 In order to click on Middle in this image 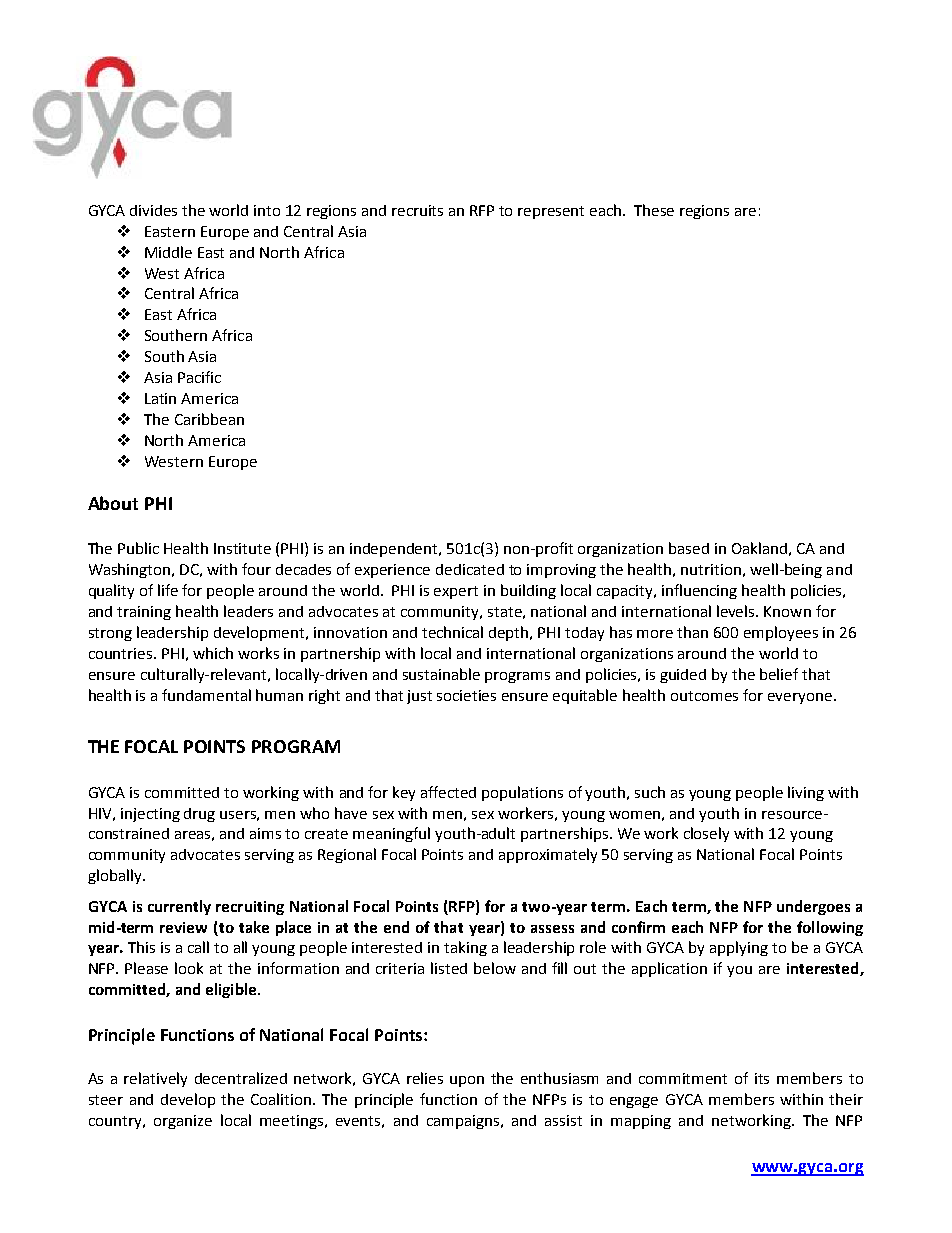, I will do `click(168, 252)`.
